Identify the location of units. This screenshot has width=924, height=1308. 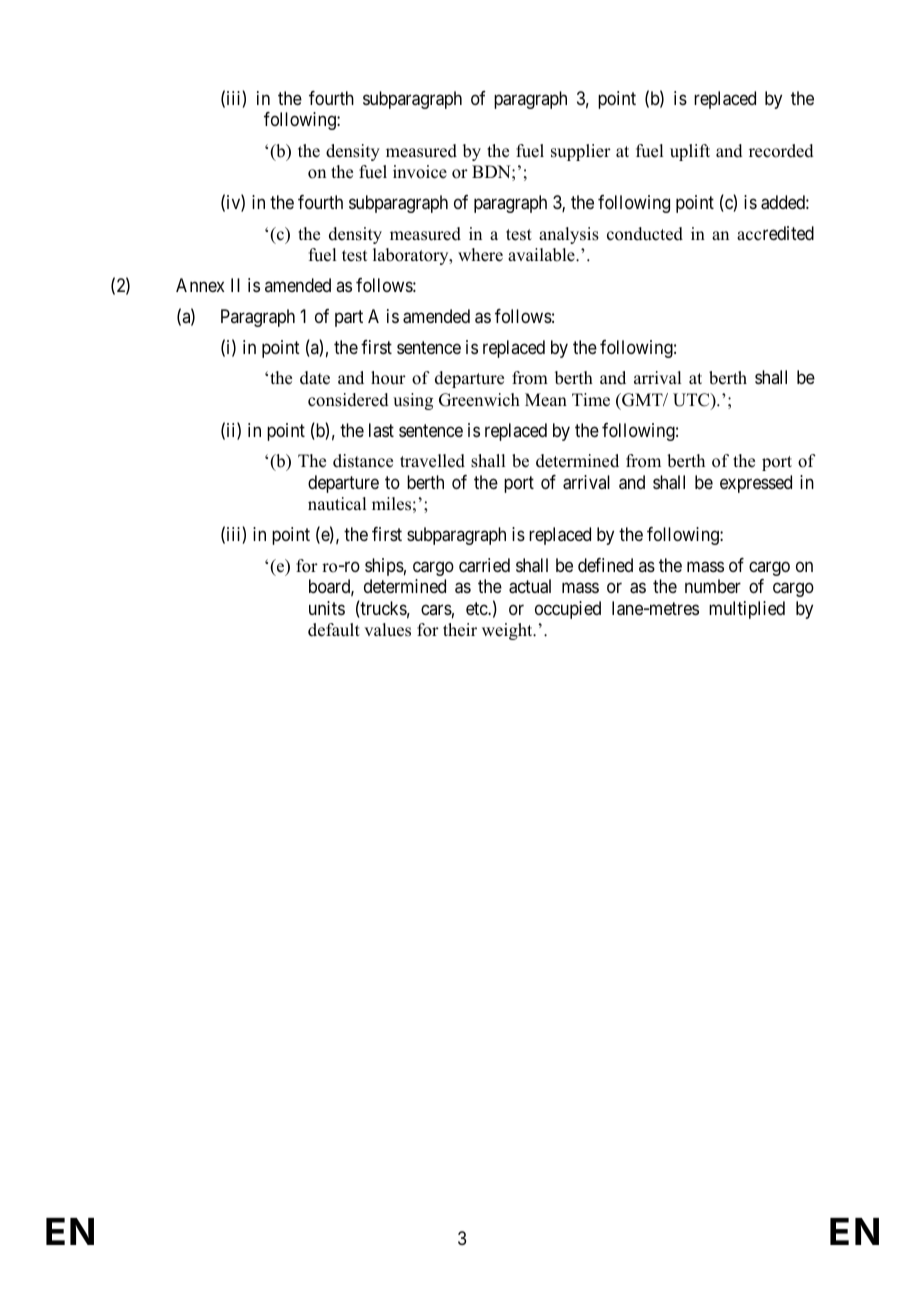
(327, 608).
